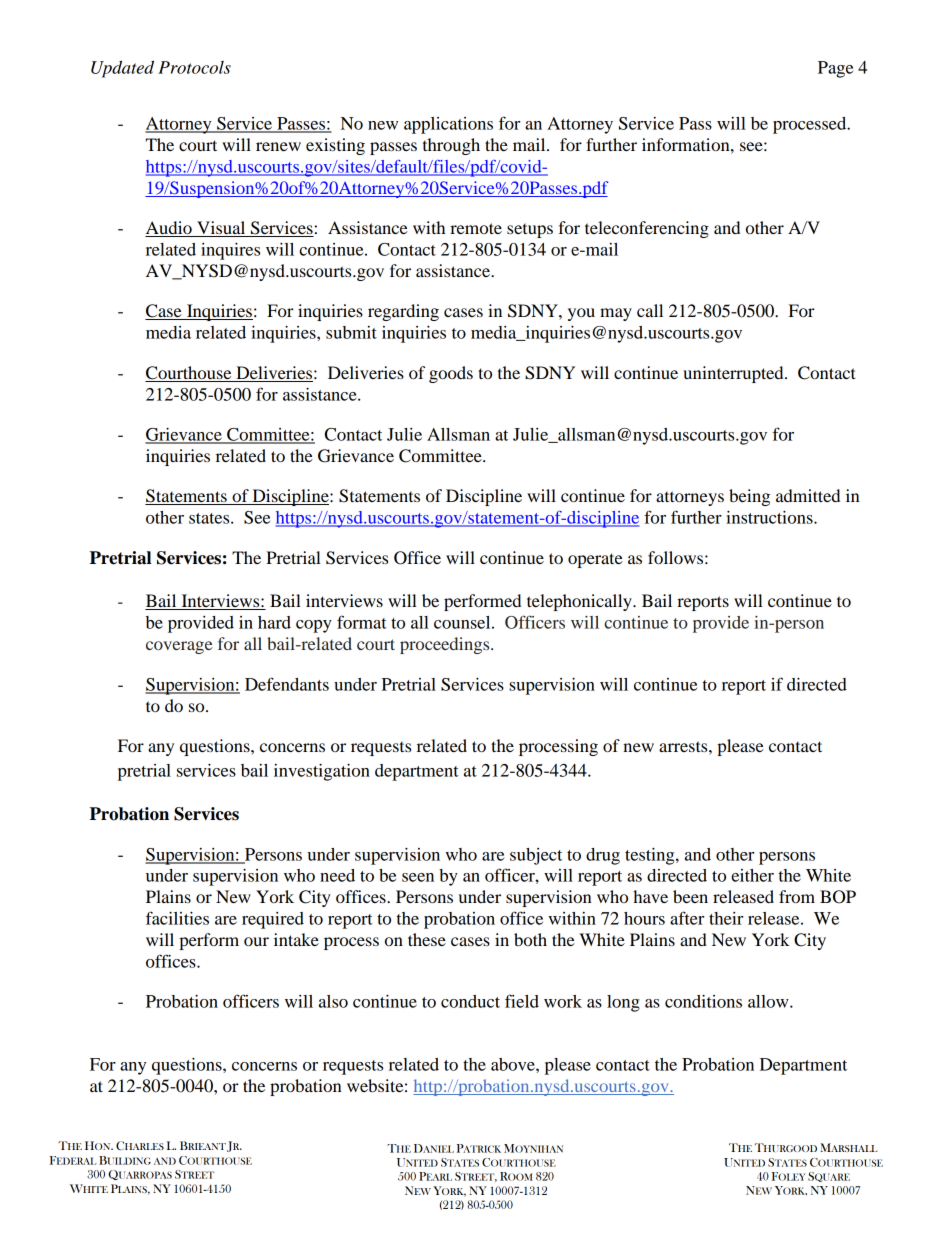 This screenshot has width=952, height=1233. What do you see at coordinates (448, 125) in the screenshot?
I see `applications` at bounding box center [448, 125].
